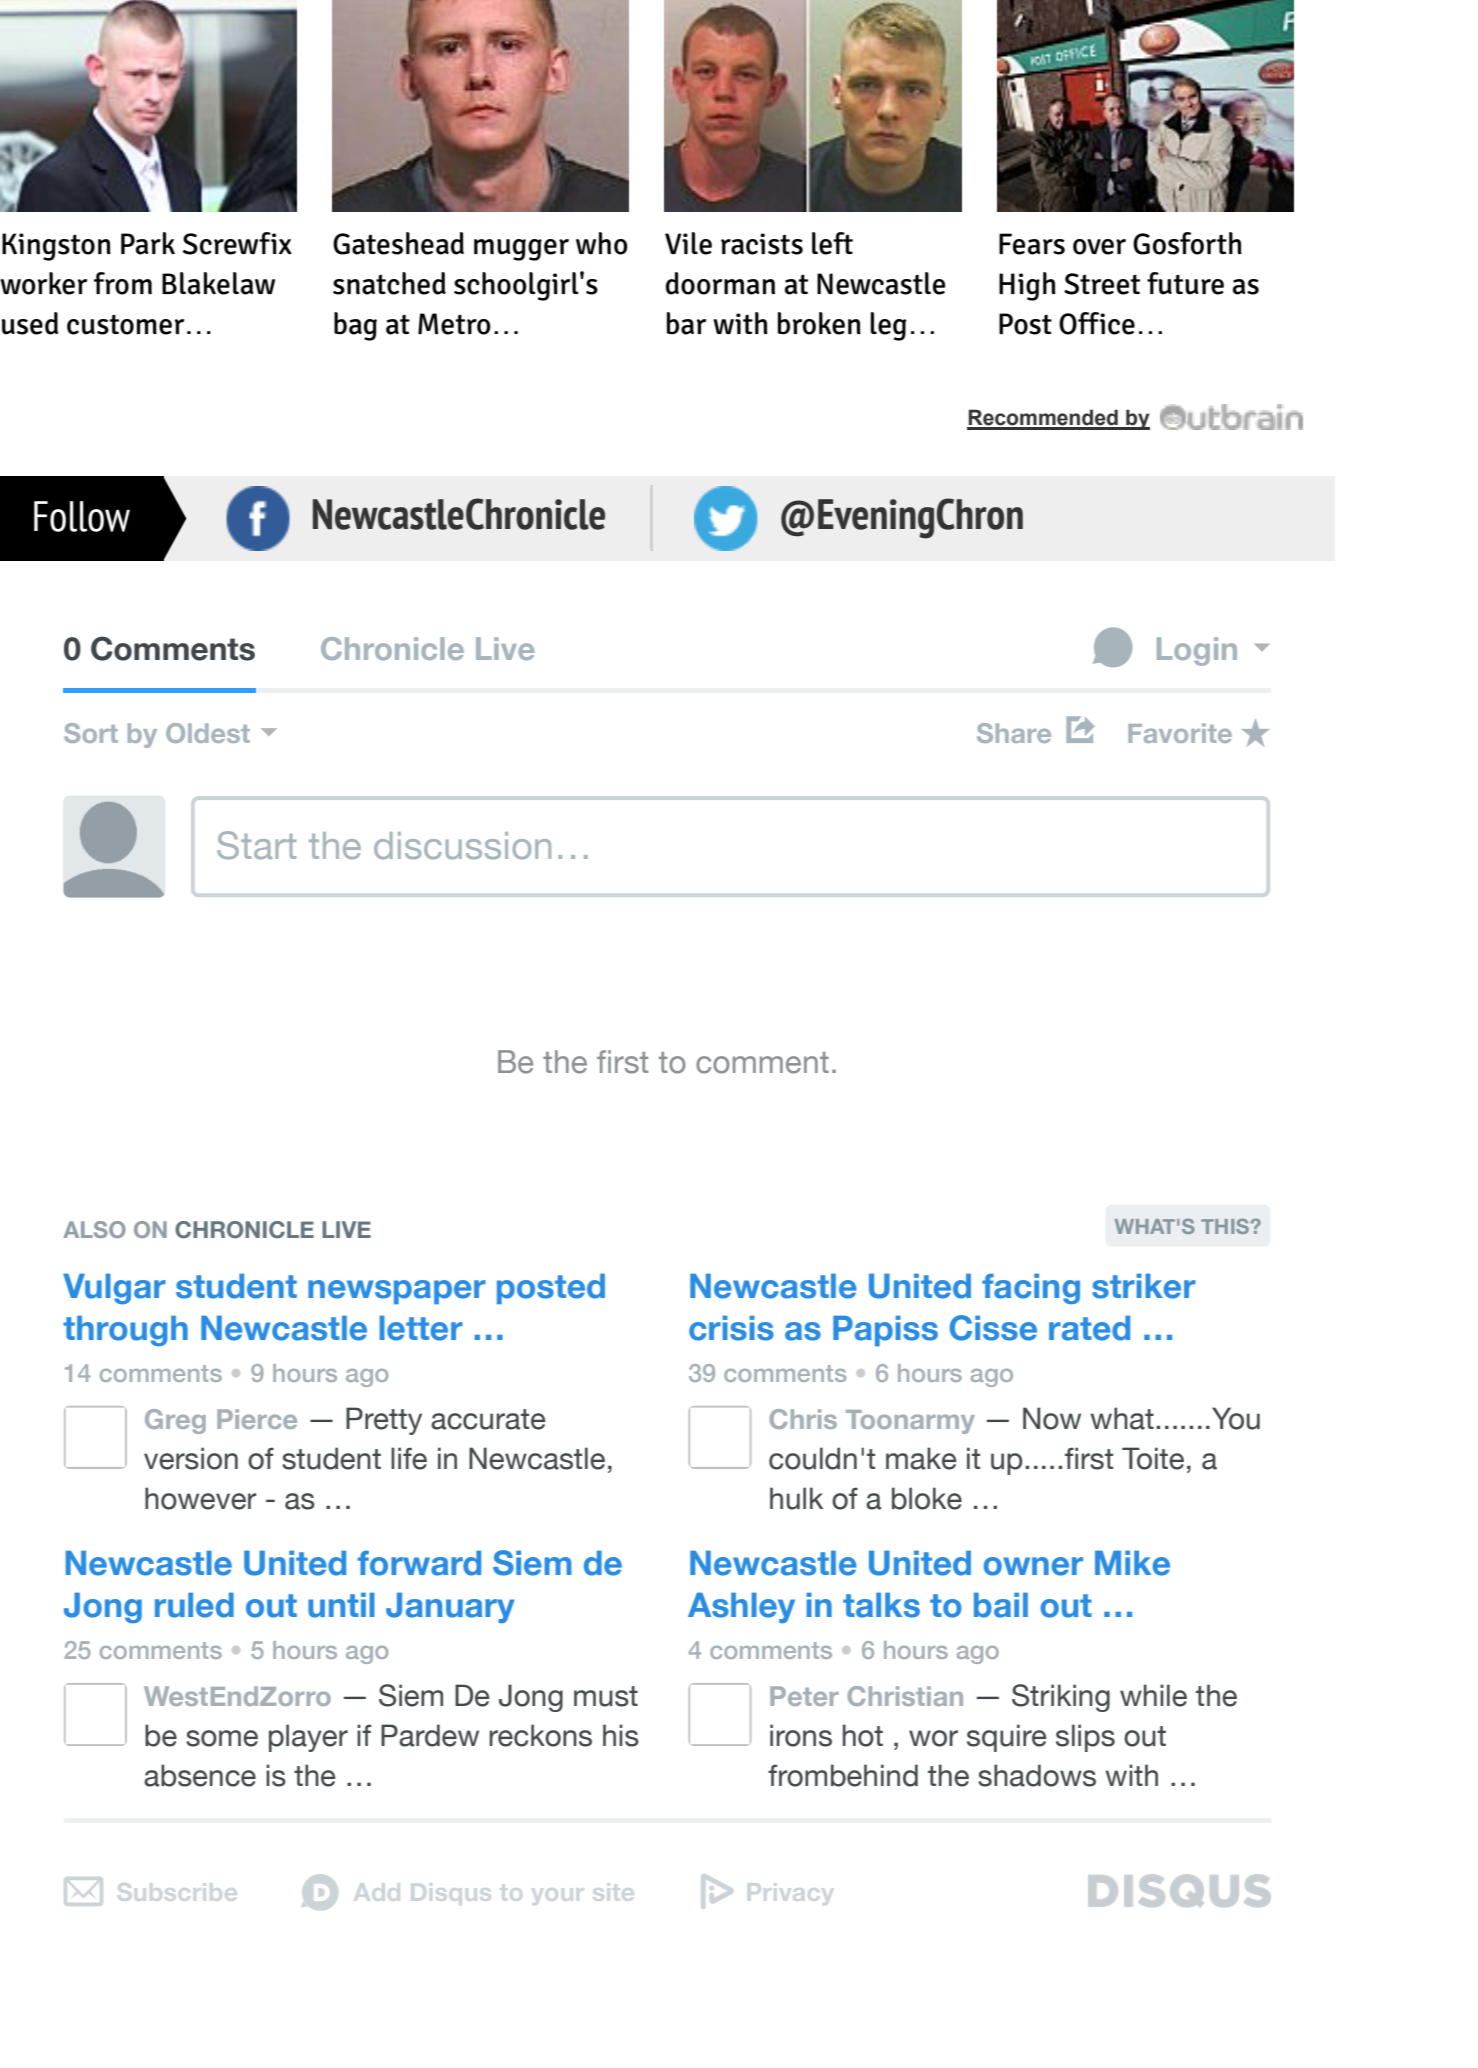  Describe the element at coordinates (208, 733) in the screenshot. I see `Oldest` at that location.
